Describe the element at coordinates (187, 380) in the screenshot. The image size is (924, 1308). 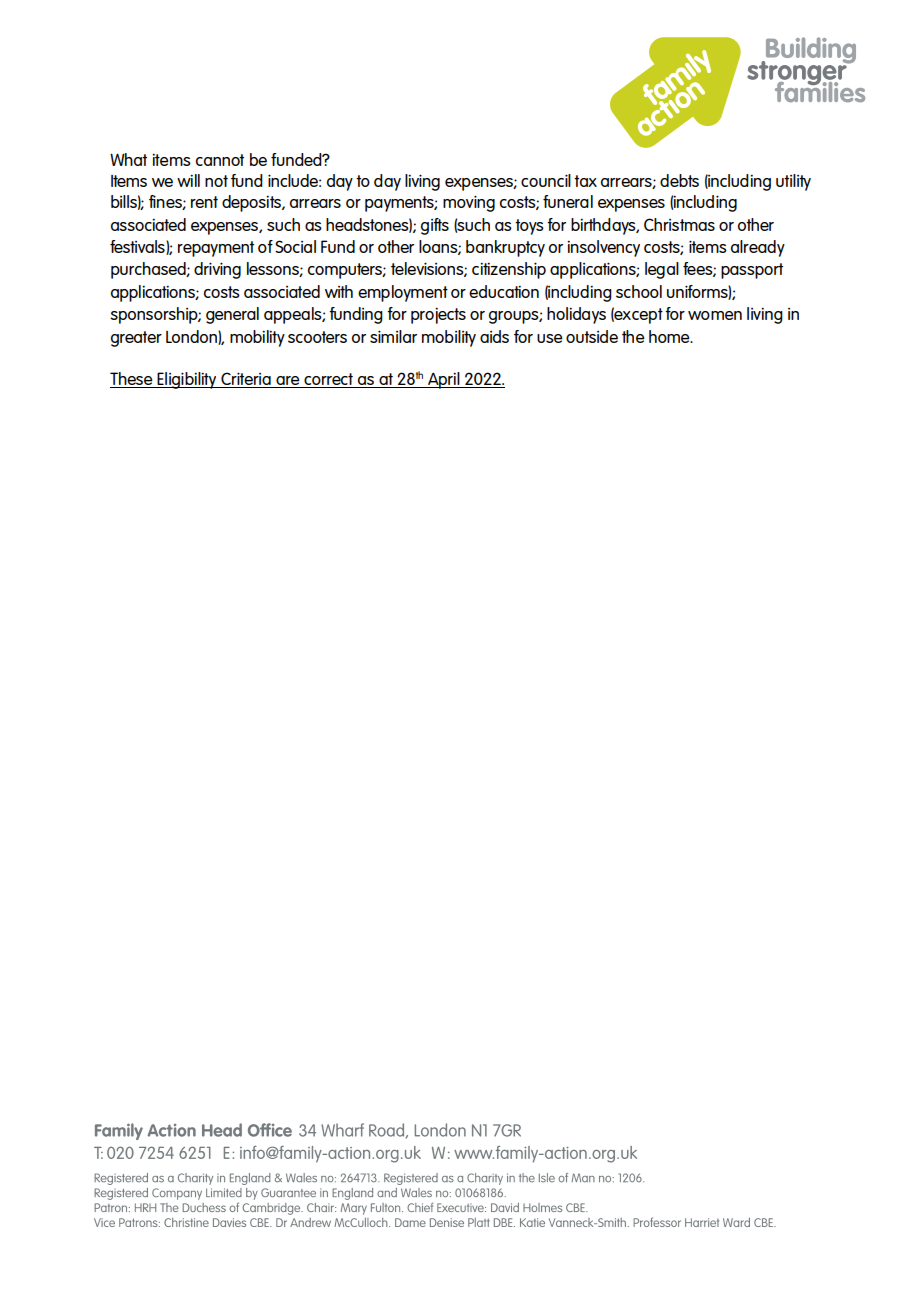
I see `Eligibility` at that location.
